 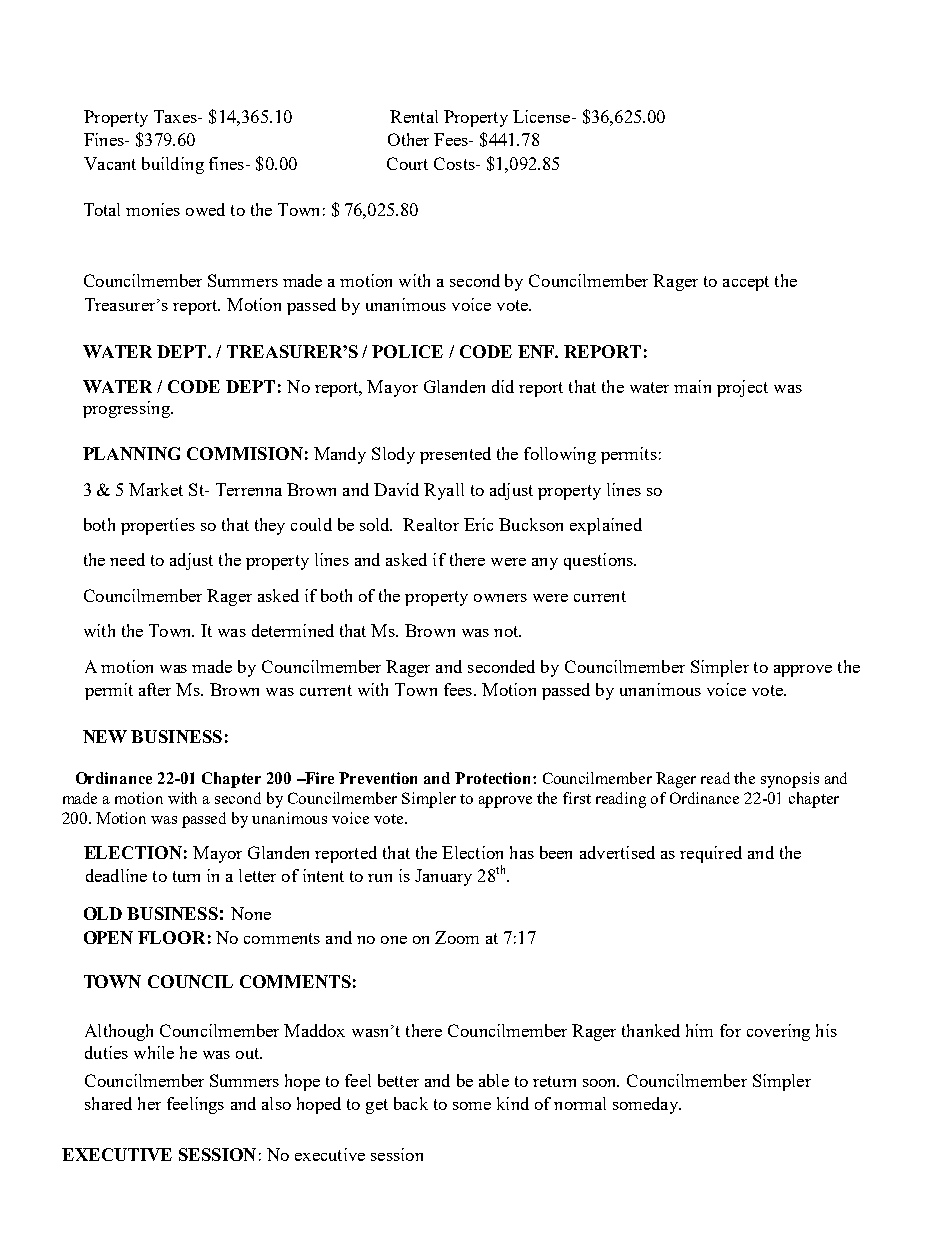 What do you see at coordinates (443, 877) in the image?
I see `January` at bounding box center [443, 877].
